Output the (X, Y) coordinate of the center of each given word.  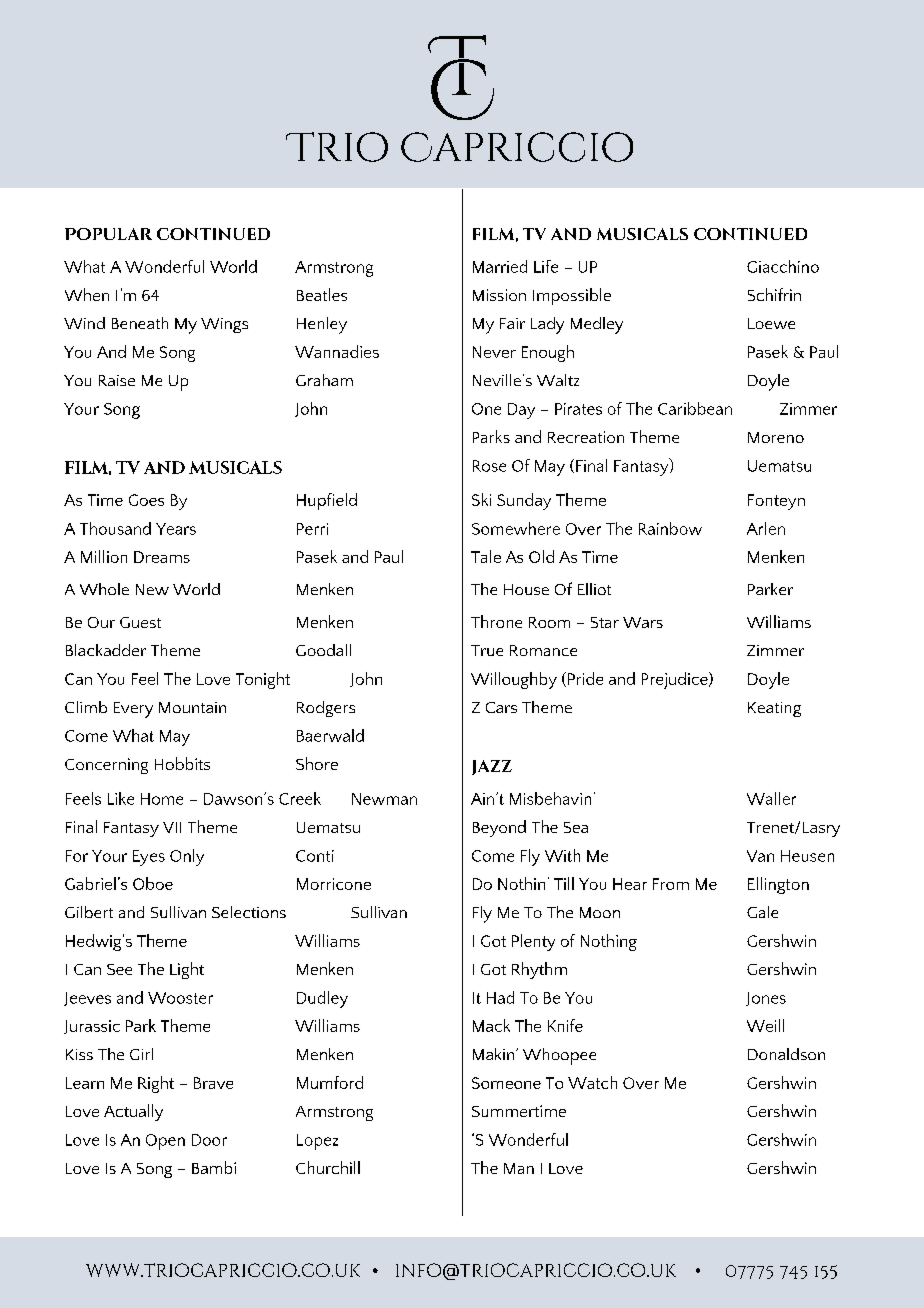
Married (500, 266)
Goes (146, 500)
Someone (506, 1083)
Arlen (766, 528)
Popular (108, 234)
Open (165, 1142)
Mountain (192, 707)
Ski (481, 499)
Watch (592, 1082)
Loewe (771, 323)
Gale (762, 912)
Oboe (153, 883)
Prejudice (676, 680)
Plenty (533, 942)
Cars (501, 707)
